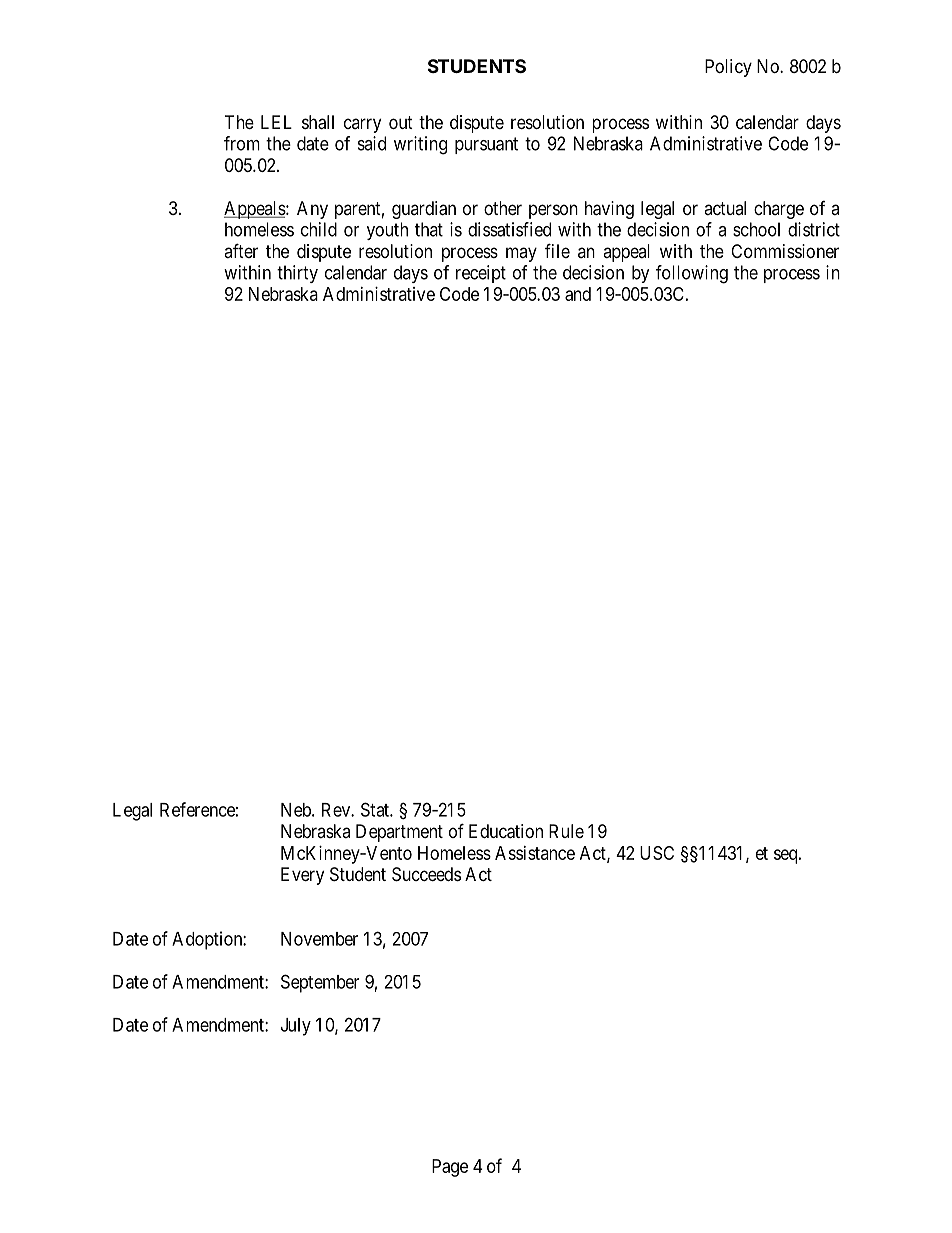  I want to click on Education, so click(506, 831).
